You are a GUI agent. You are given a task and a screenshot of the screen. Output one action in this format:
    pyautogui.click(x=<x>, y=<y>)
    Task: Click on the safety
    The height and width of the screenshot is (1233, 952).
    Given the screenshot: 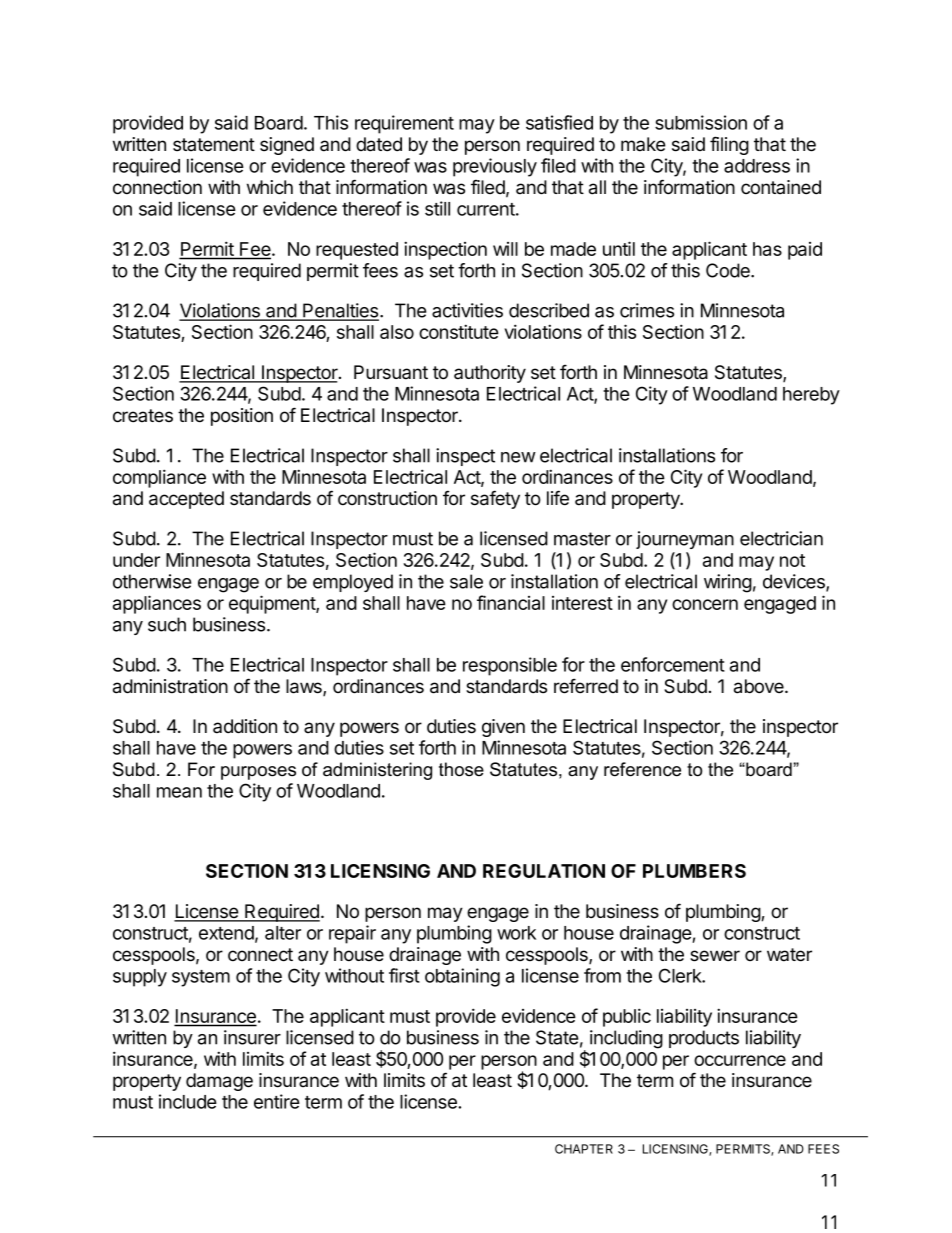 What is the action you would take?
    pyautogui.click(x=495, y=499)
